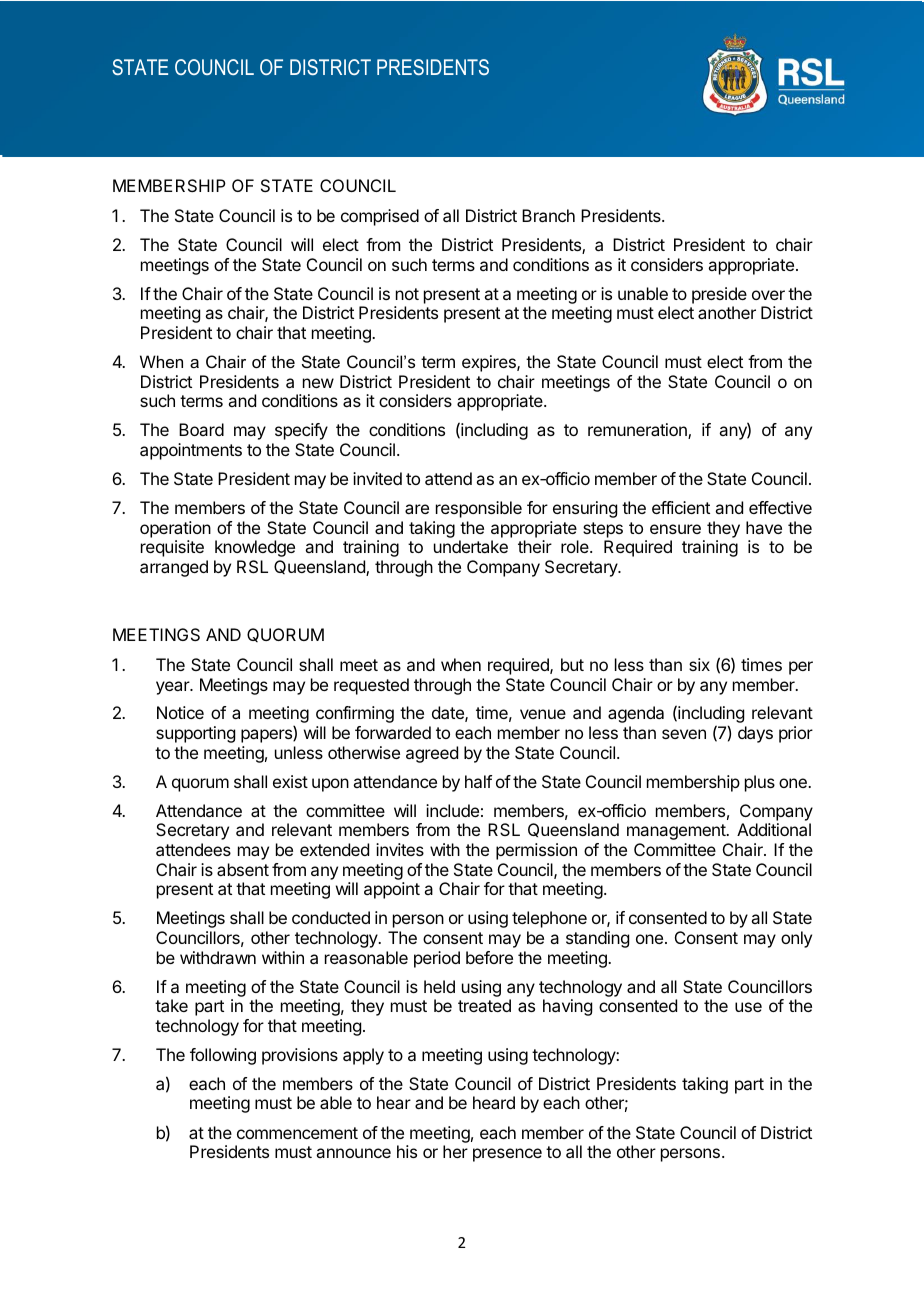 The width and height of the screenshot is (924, 1308). I want to click on venue, so click(543, 714).
